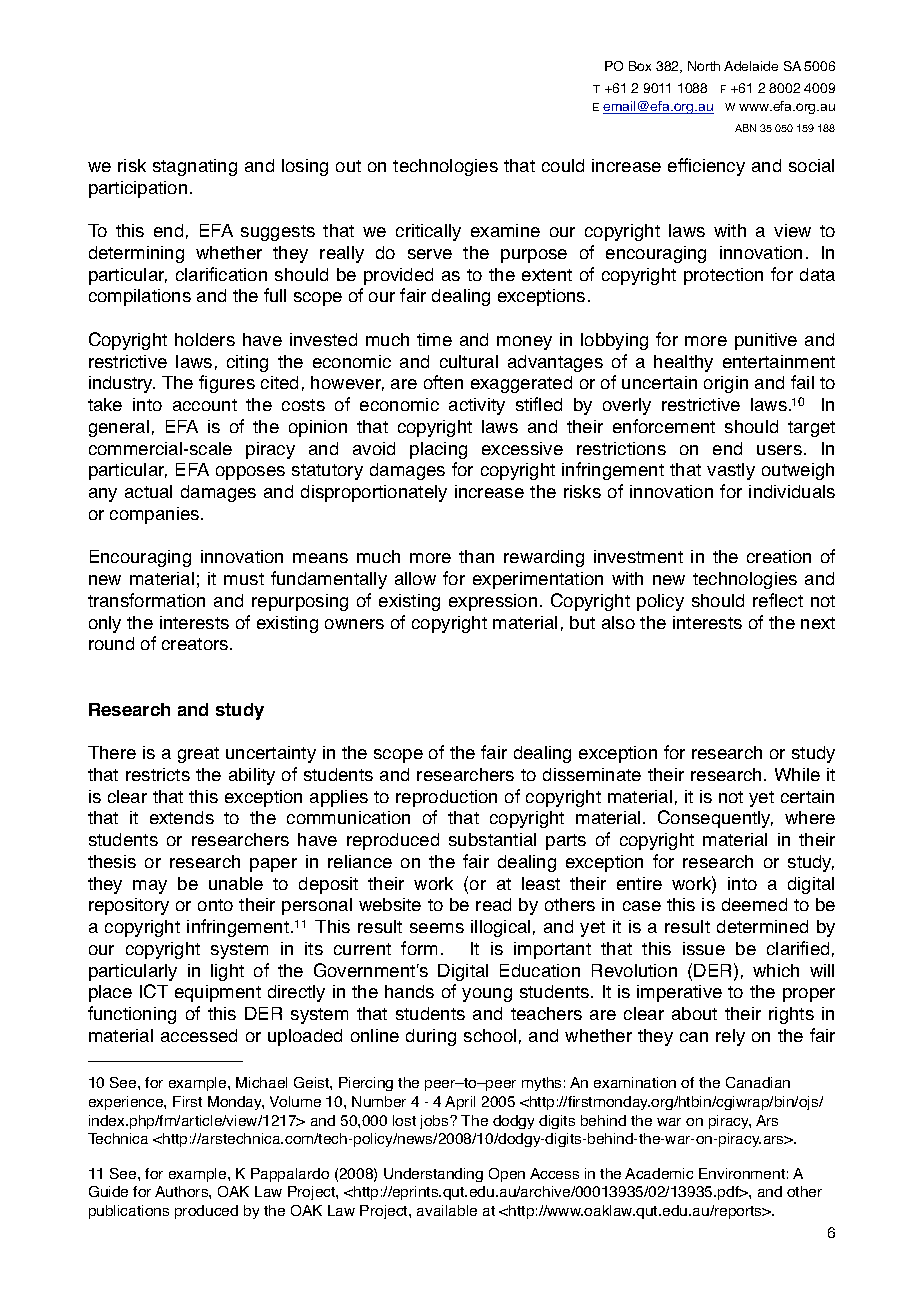  I want to click on creators, so click(196, 644).
